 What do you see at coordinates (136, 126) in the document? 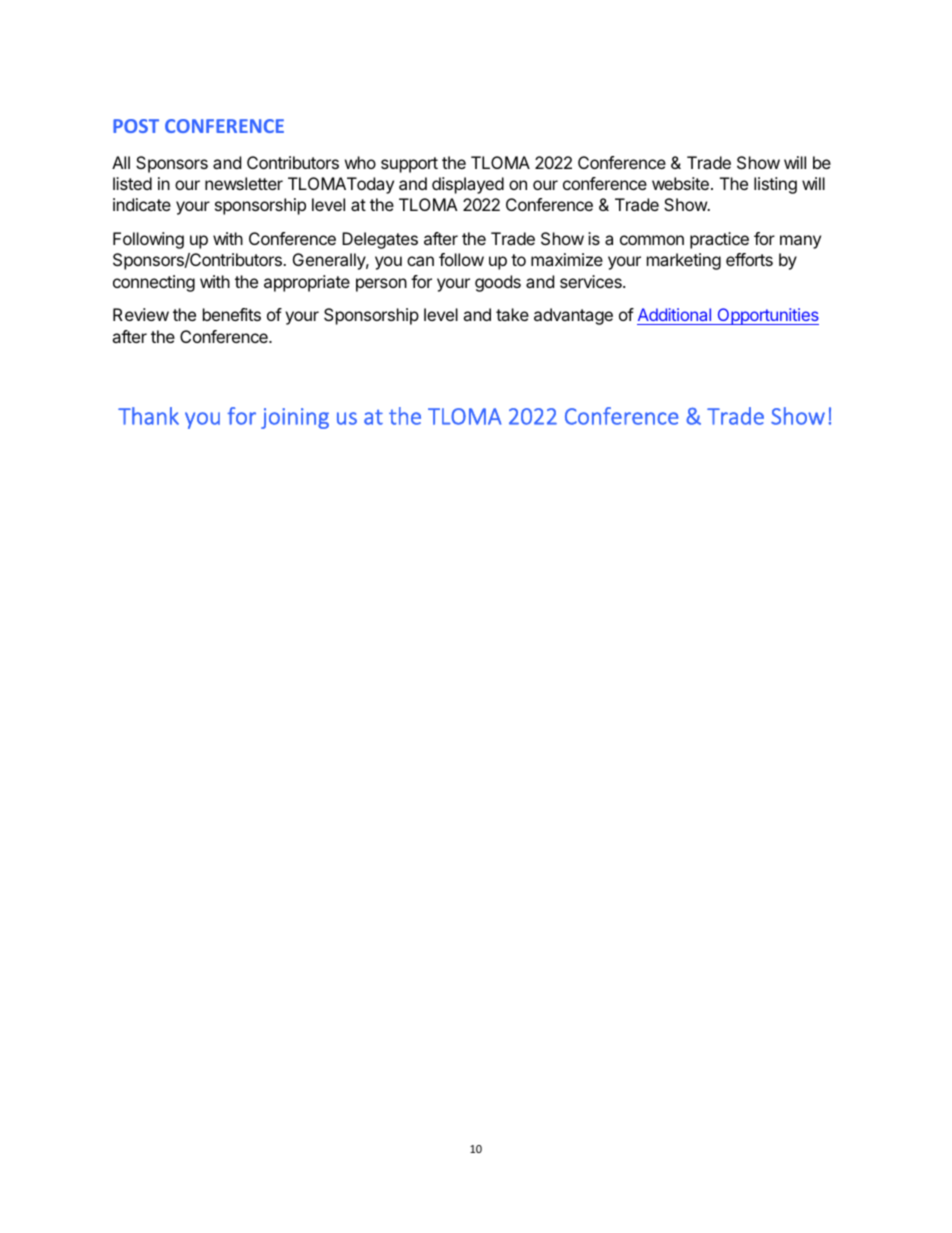
I see `POST` at bounding box center [136, 126].
